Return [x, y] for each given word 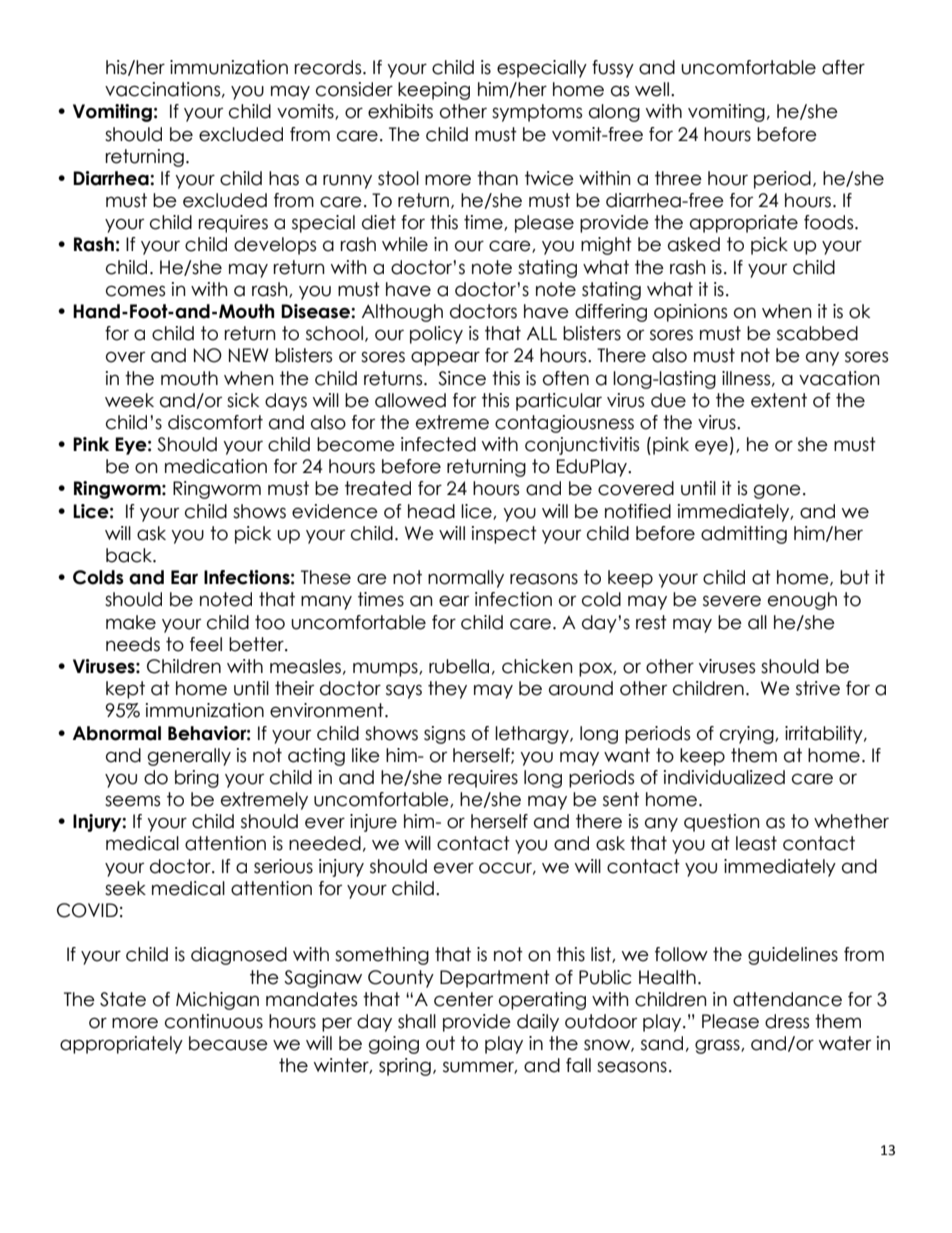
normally [466, 579]
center [463, 999]
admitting [744, 535]
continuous [214, 1021]
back [130, 555]
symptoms [537, 113]
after [843, 67]
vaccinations [164, 90]
